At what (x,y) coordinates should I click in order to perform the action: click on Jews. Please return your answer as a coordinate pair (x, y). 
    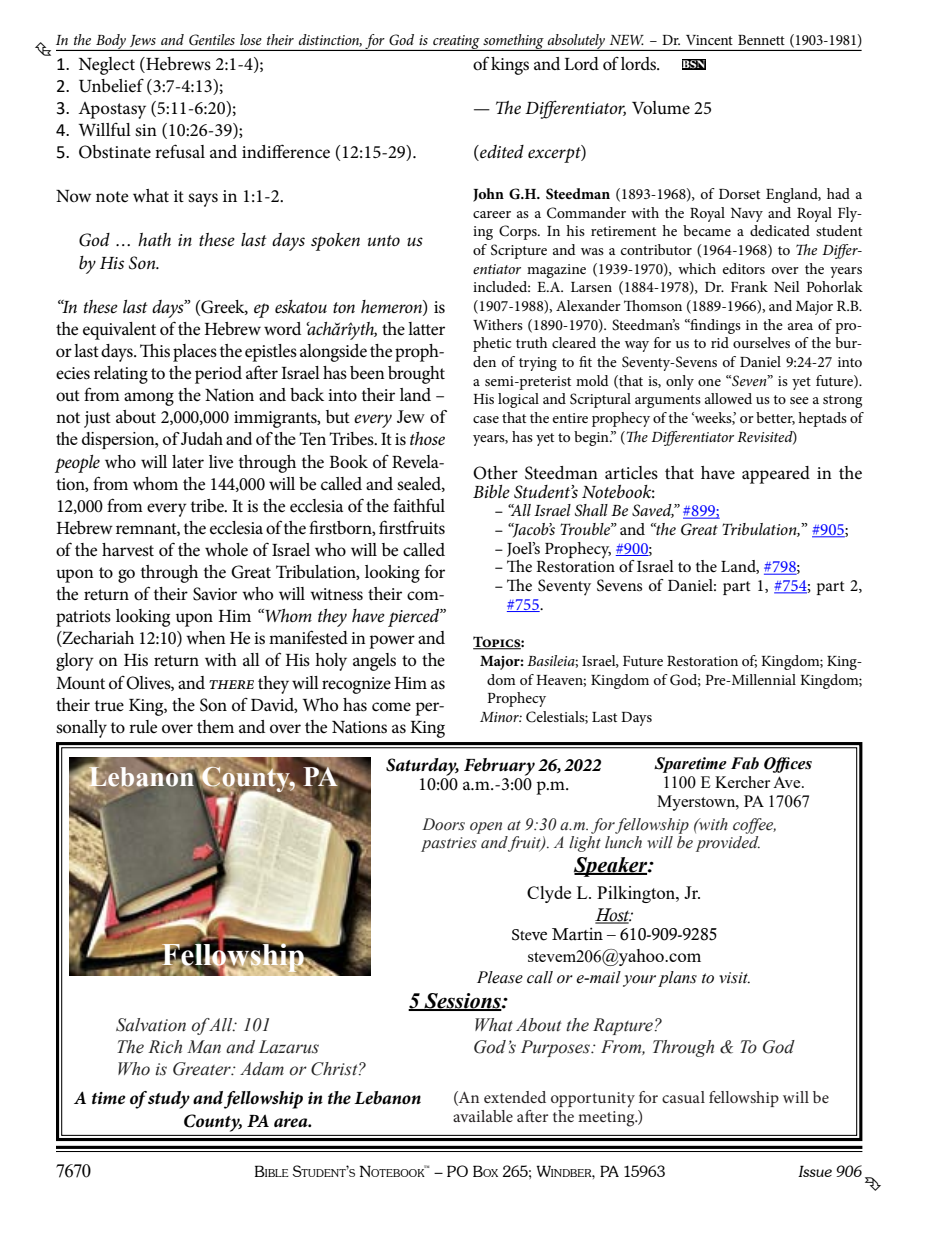
    Looking at the image, I should click on (143, 41).
